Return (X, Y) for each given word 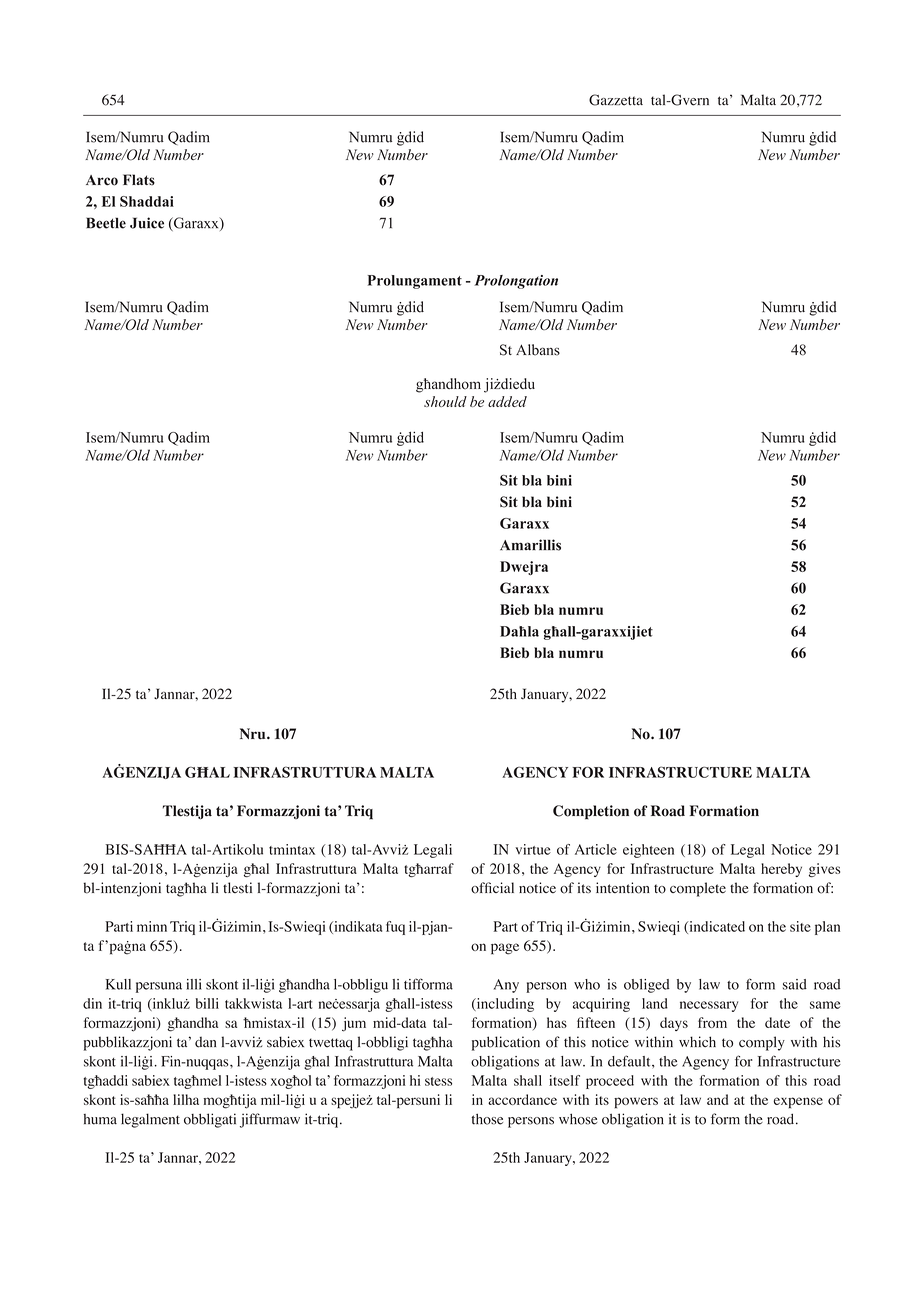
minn (152, 926)
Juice (147, 223)
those (487, 1119)
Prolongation (516, 282)
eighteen (648, 851)
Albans (538, 350)
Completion (591, 812)
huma (100, 1119)
